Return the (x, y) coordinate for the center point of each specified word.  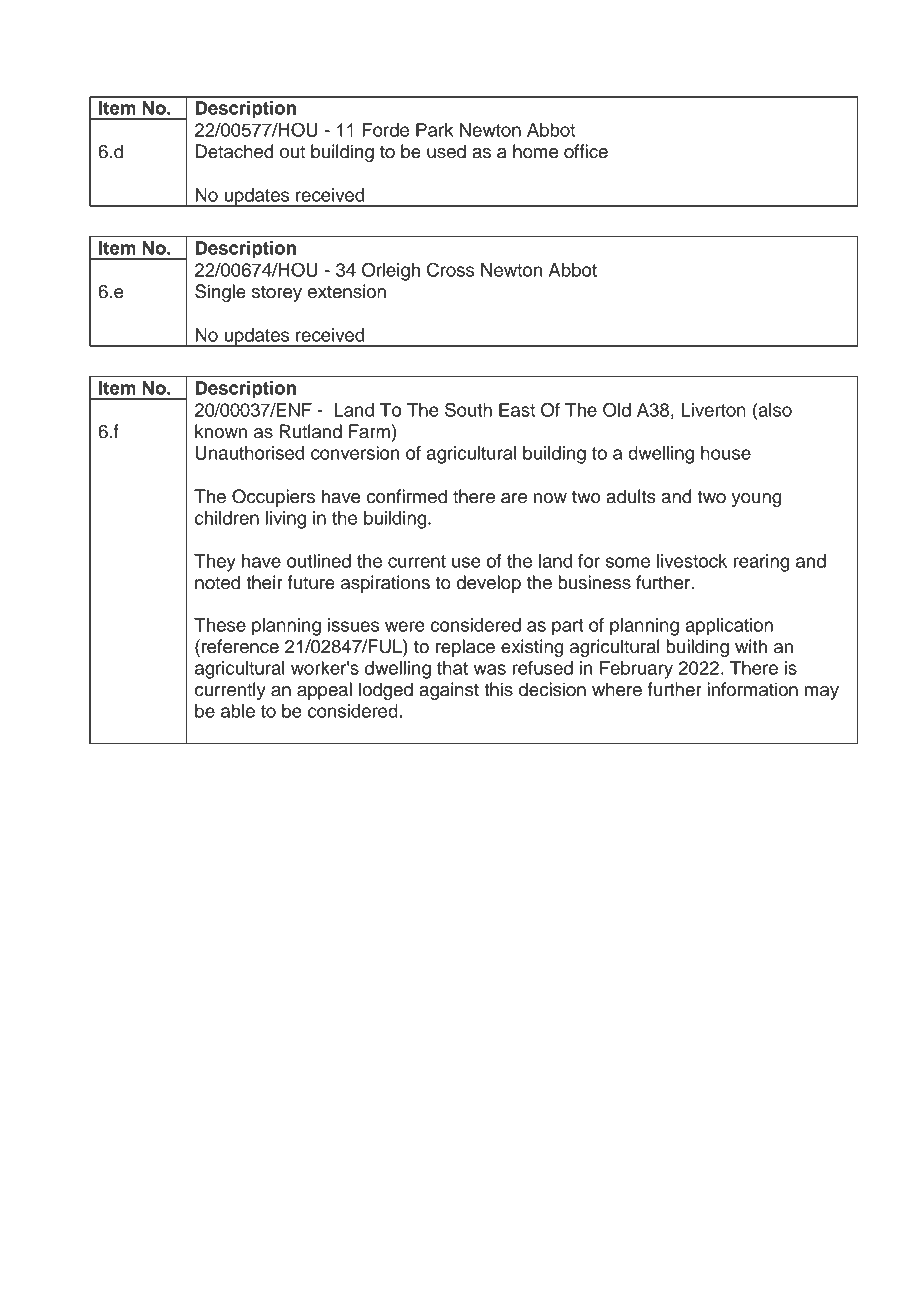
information (753, 689)
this (498, 689)
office (586, 151)
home (535, 151)
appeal (324, 691)
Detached (234, 151)
